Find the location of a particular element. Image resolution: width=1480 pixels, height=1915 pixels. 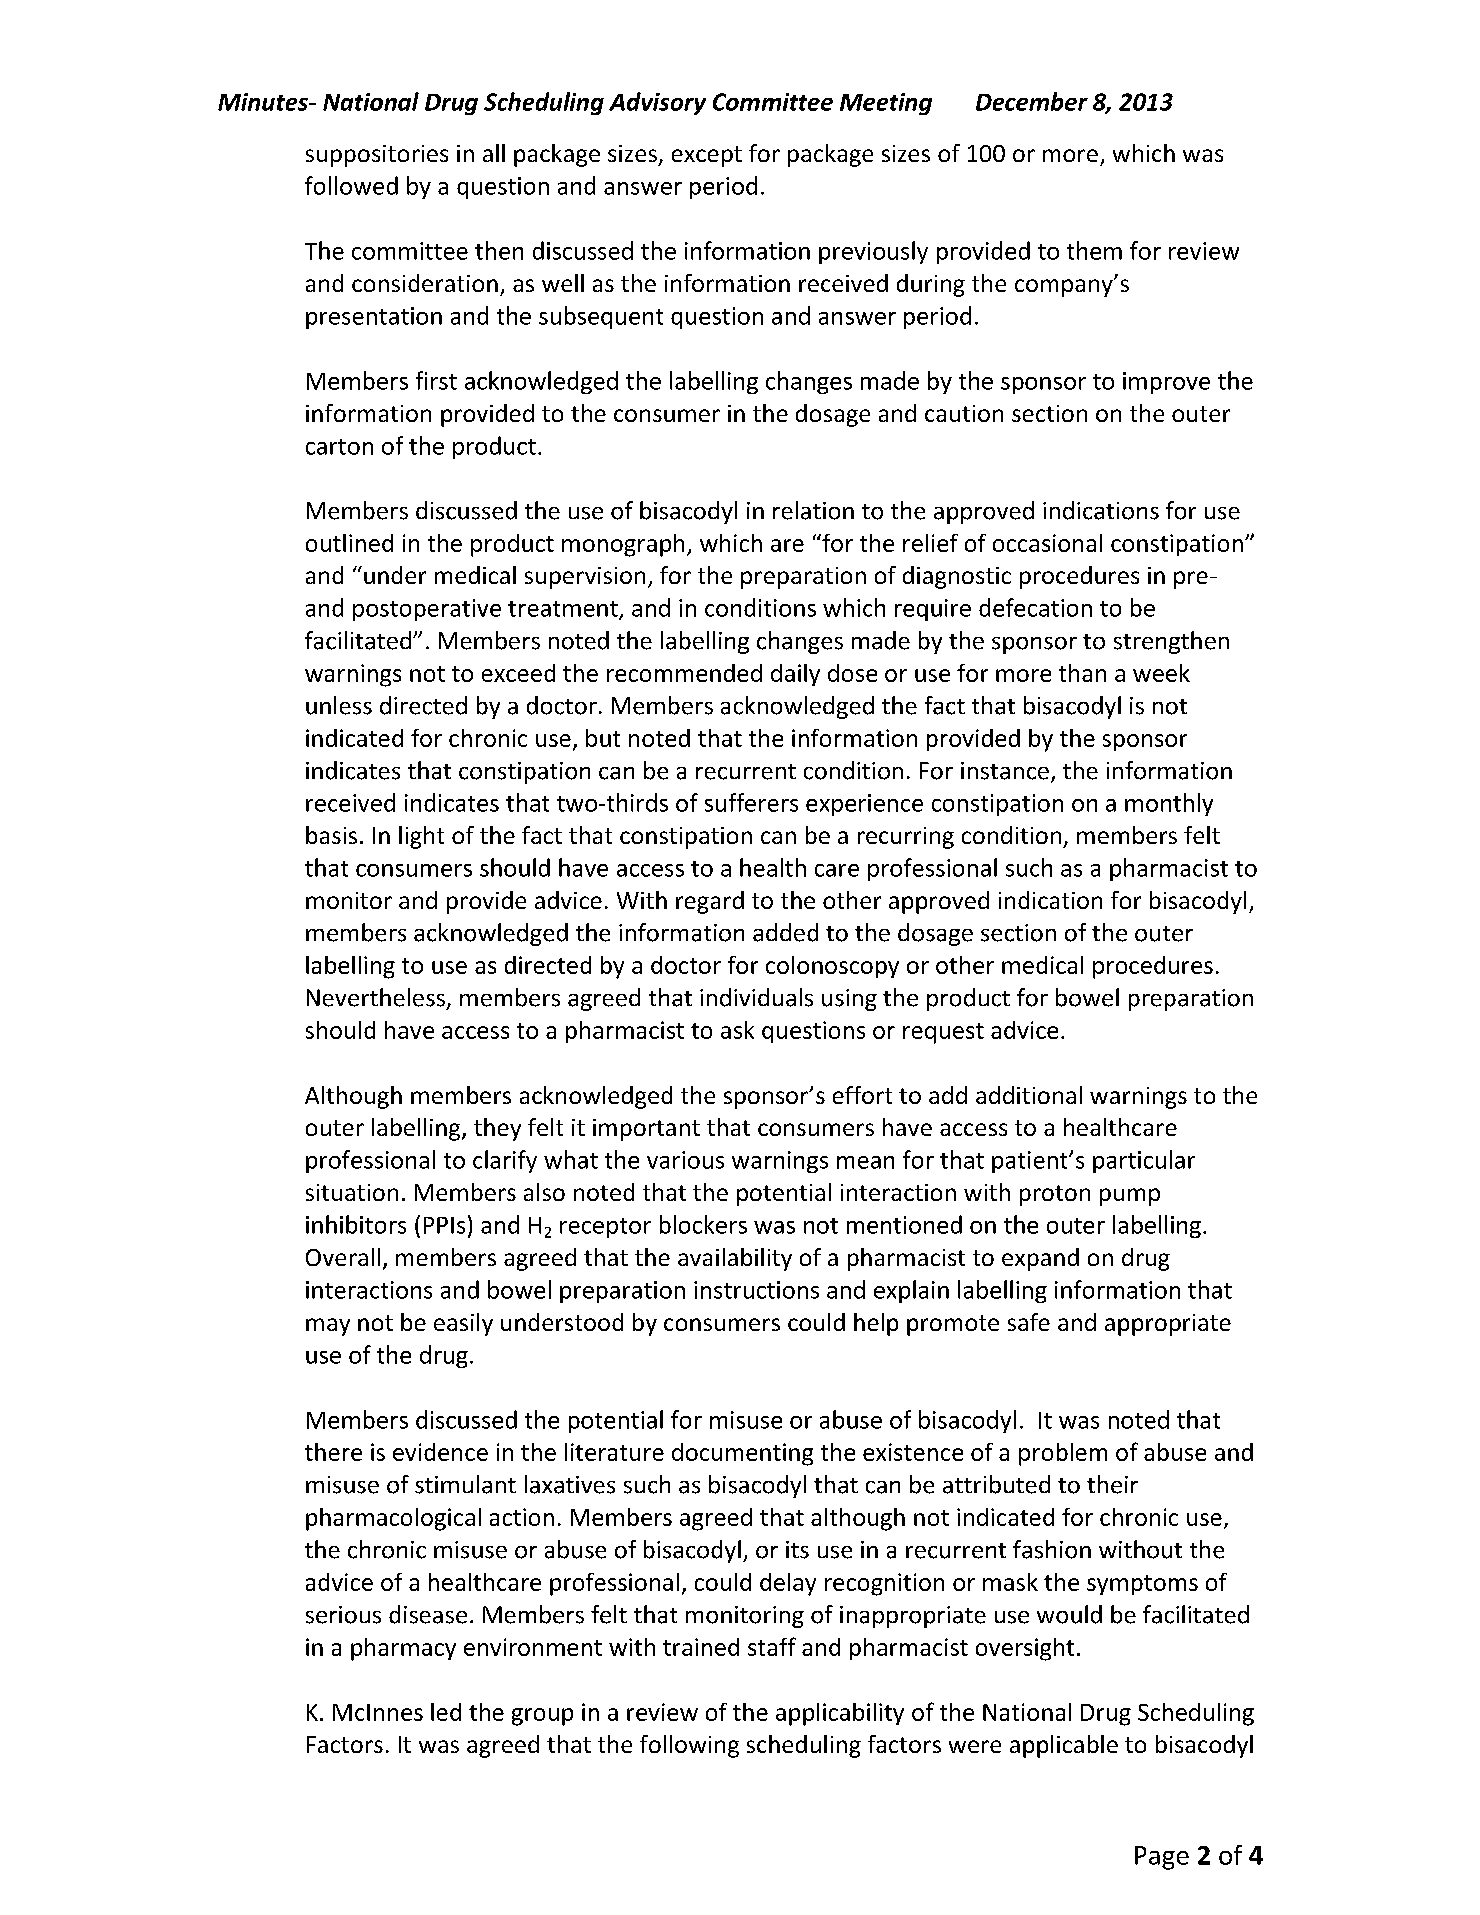

Nevertheless is located at coordinates (376, 997).
